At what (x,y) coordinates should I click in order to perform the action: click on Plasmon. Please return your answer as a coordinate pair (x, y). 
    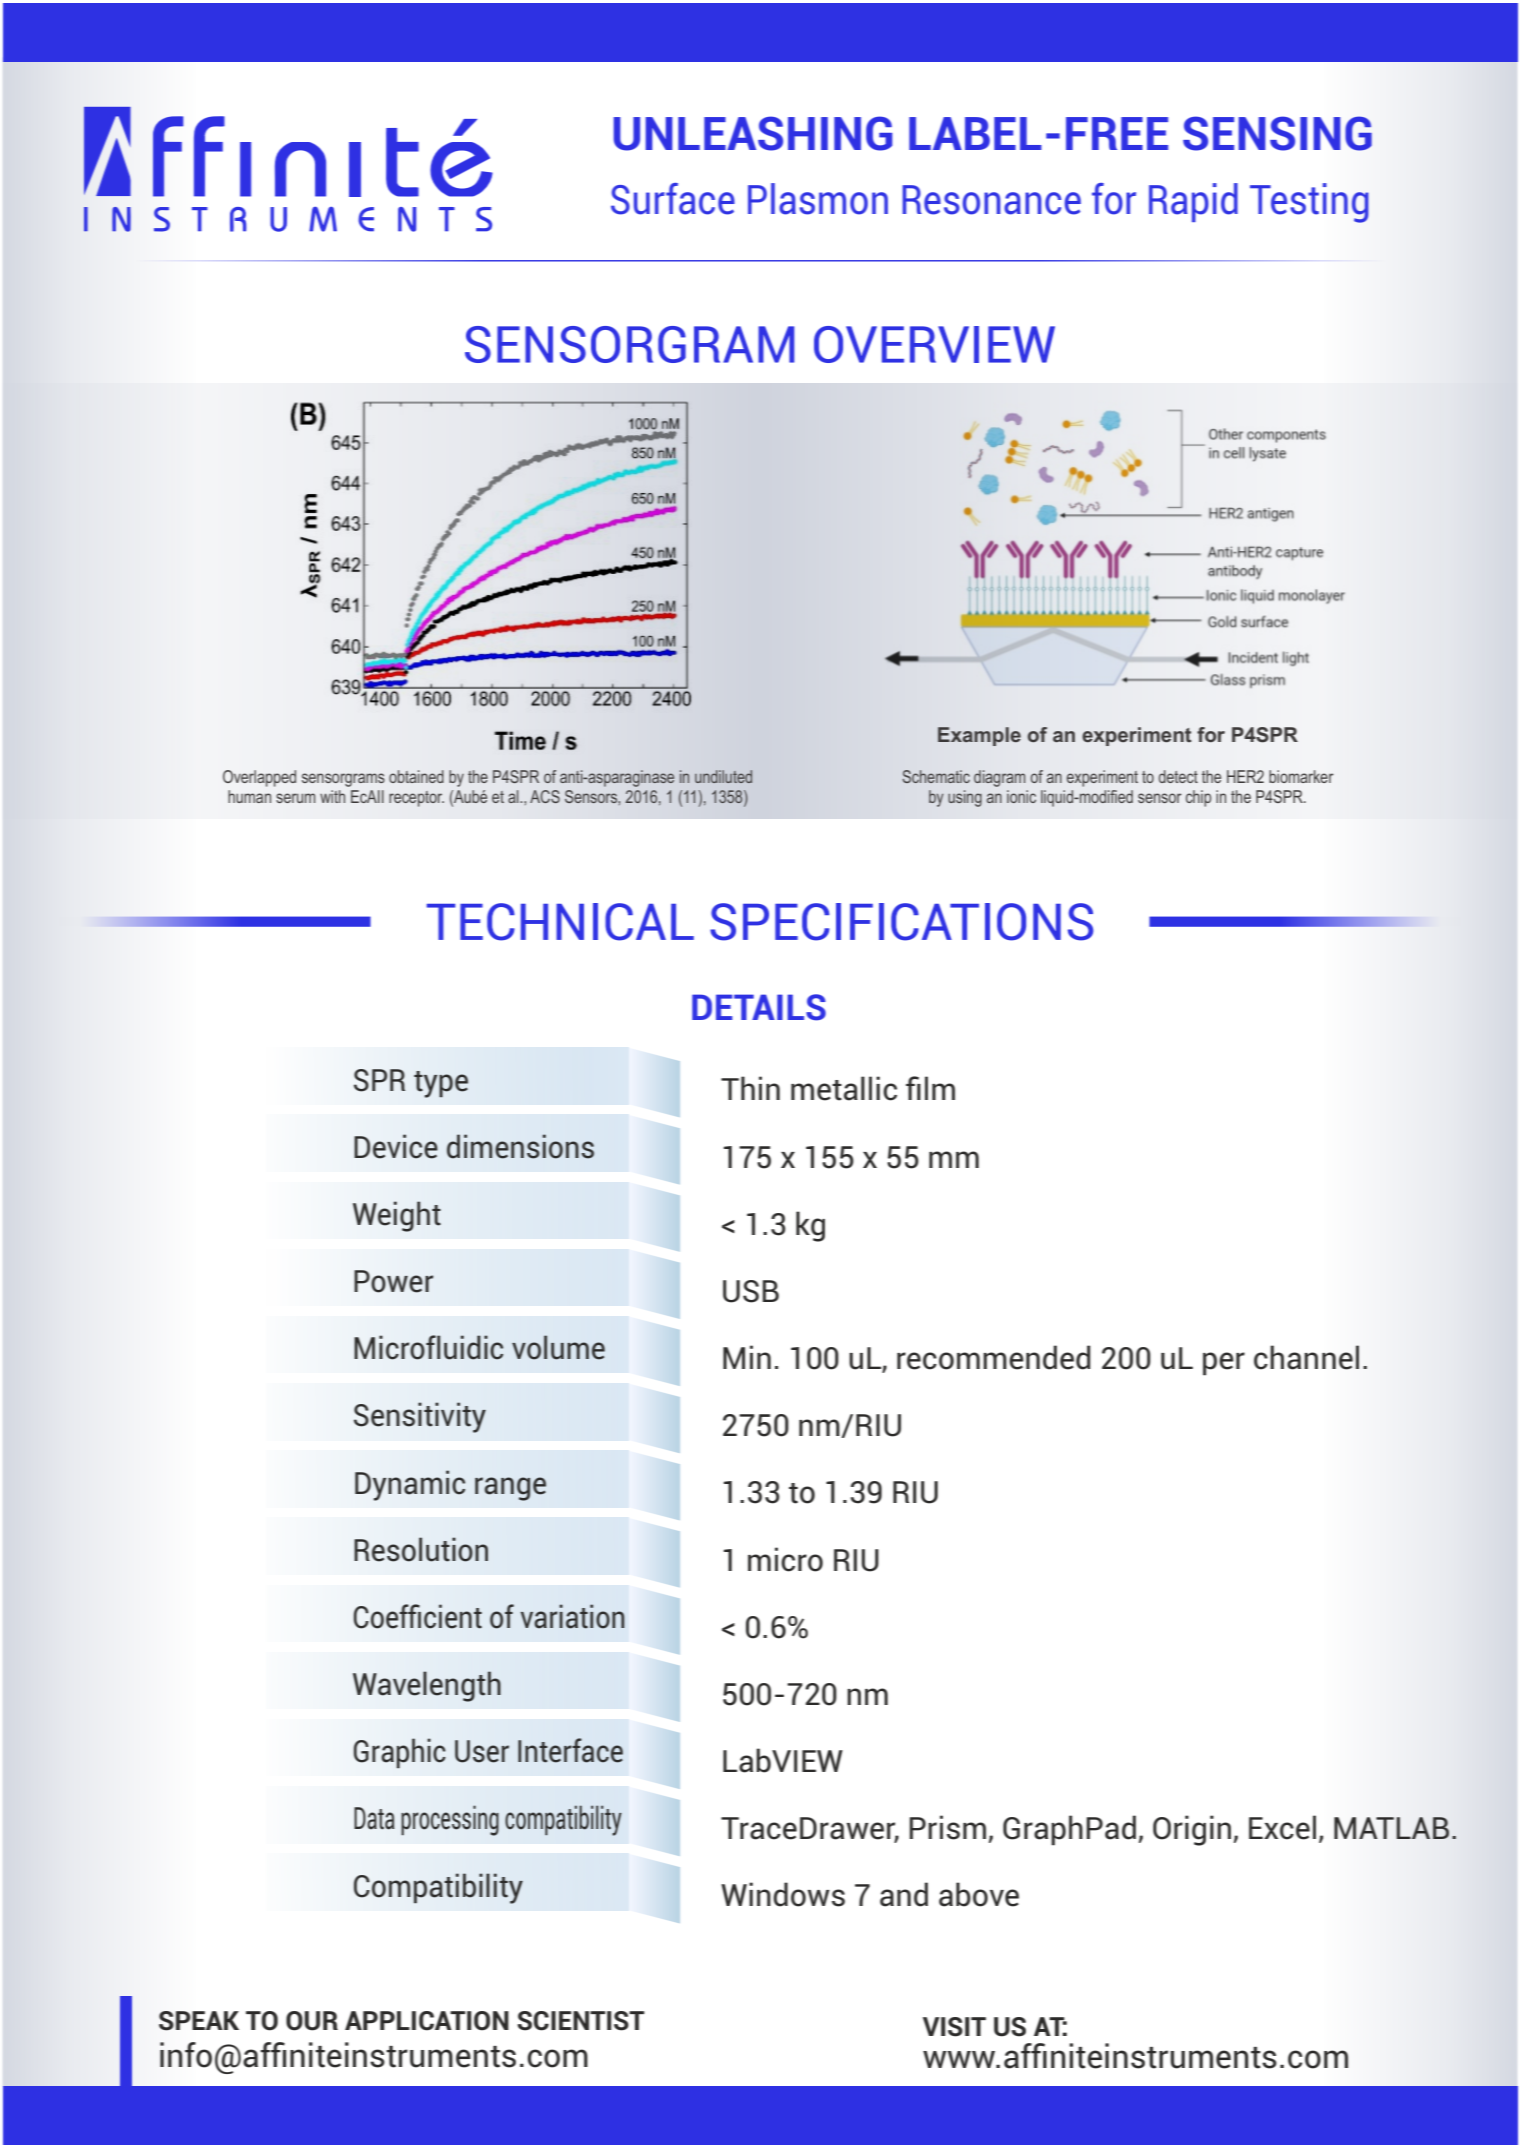
    Looking at the image, I should click on (818, 199).
